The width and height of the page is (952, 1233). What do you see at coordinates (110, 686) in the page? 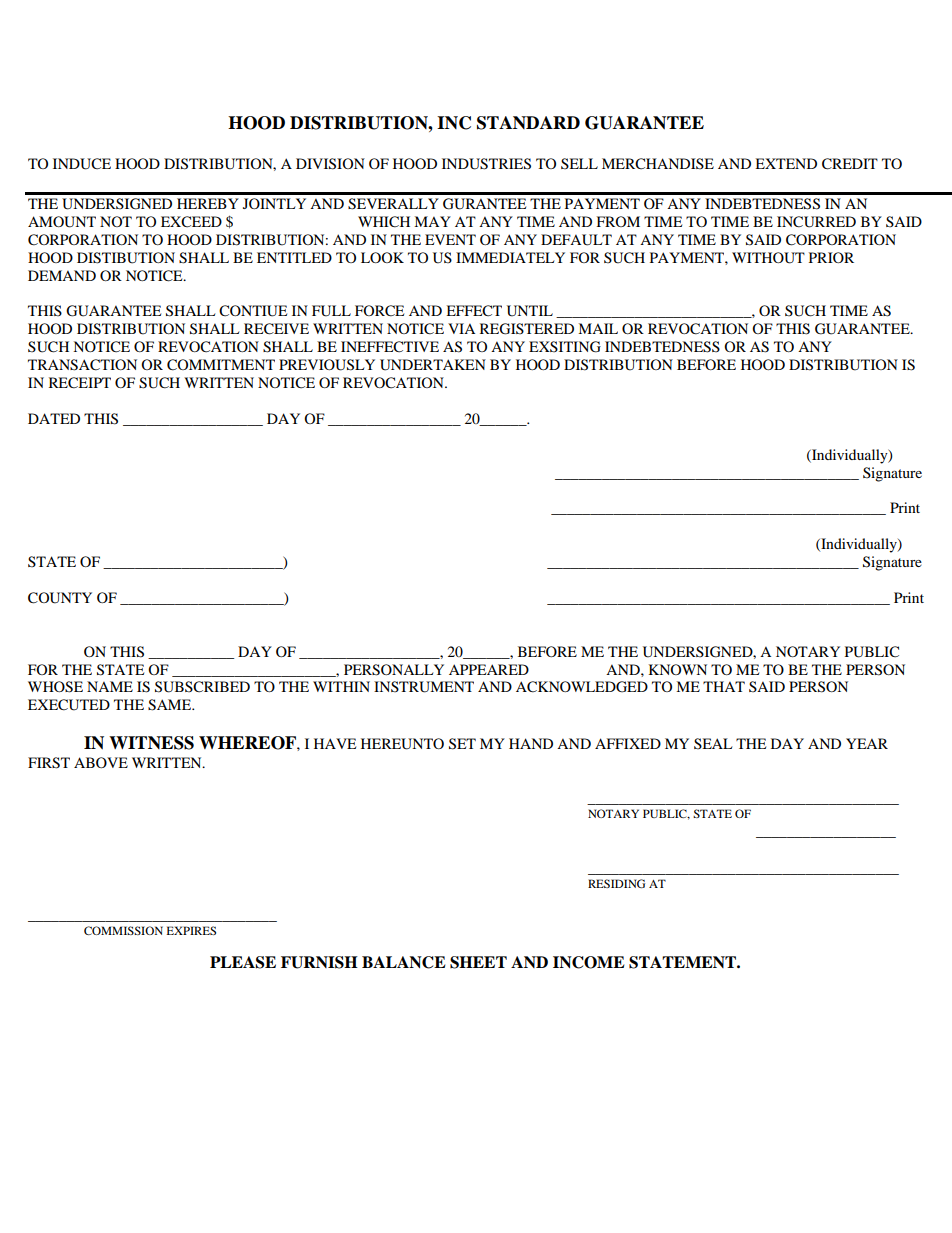
I see `NAME` at bounding box center [110, 686].
